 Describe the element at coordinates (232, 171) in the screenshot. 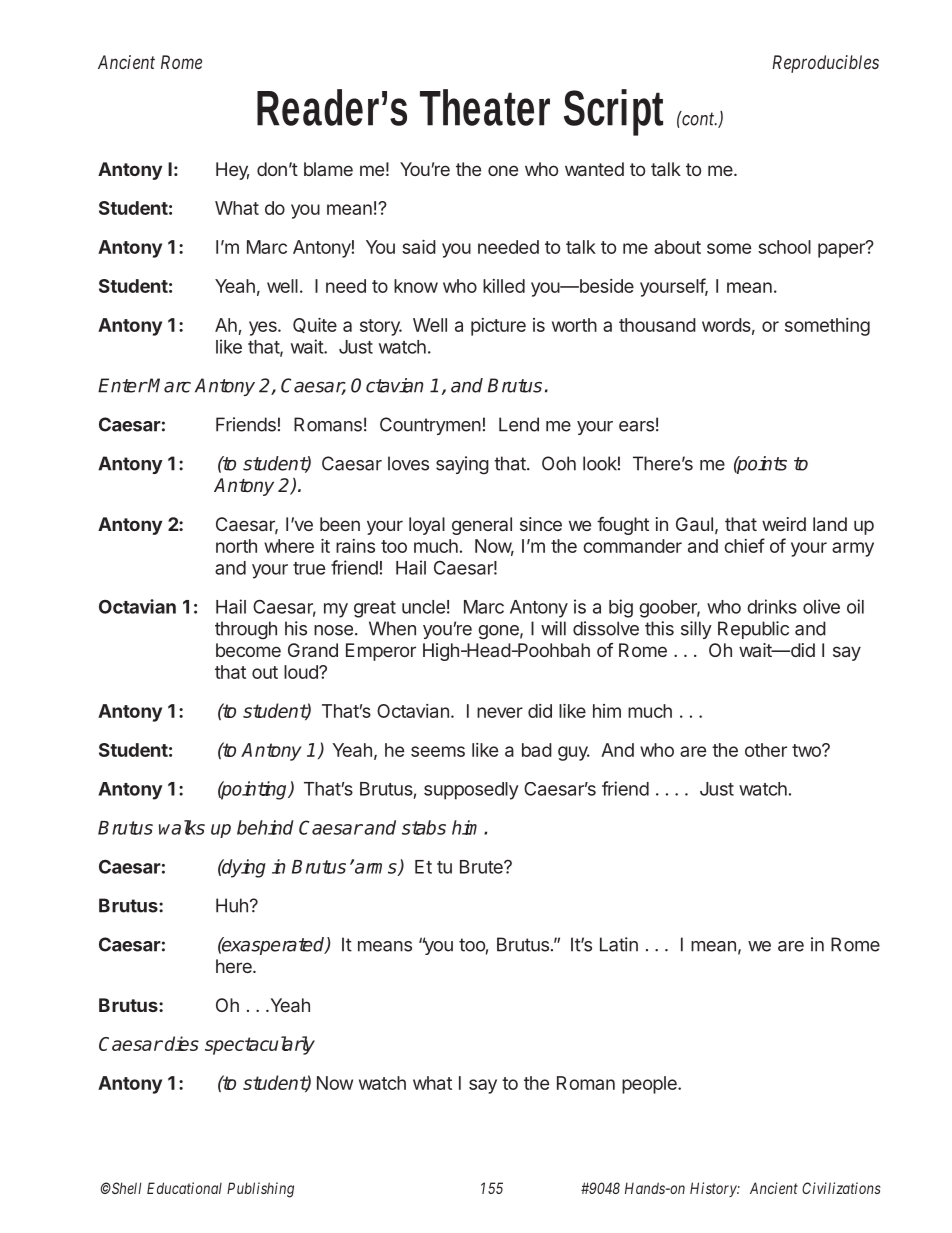

I see `Hey` at that location.
